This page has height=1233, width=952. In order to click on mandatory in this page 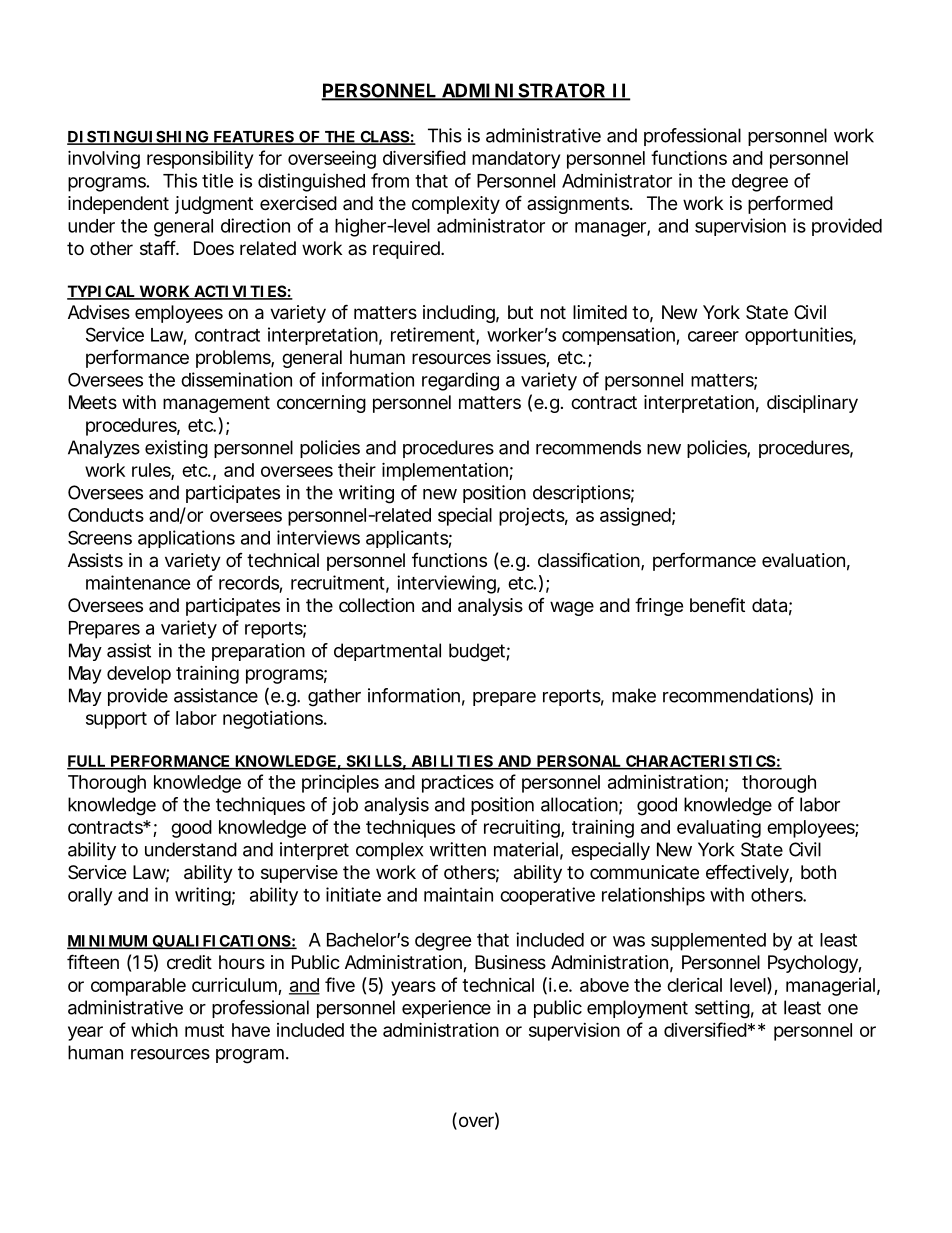, I will do `click(516, 160)`.
